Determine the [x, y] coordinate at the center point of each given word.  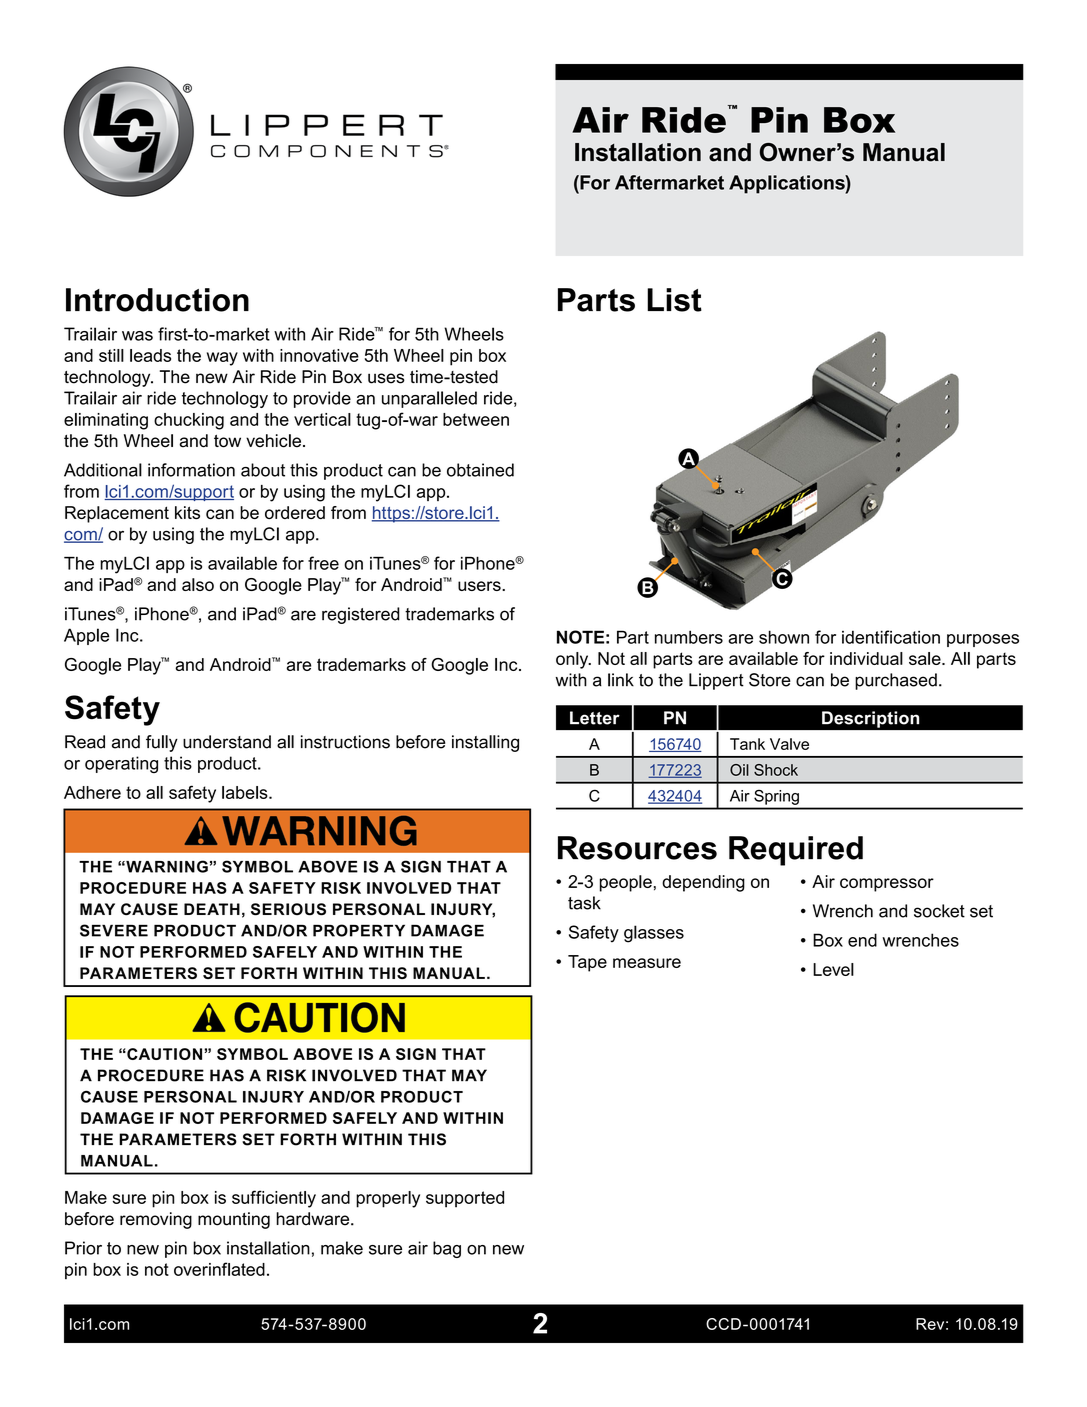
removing [156, 1220]
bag [447, 1249]
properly [388, 1199]
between [476, 419]
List [674, 300]
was [137, 336]
